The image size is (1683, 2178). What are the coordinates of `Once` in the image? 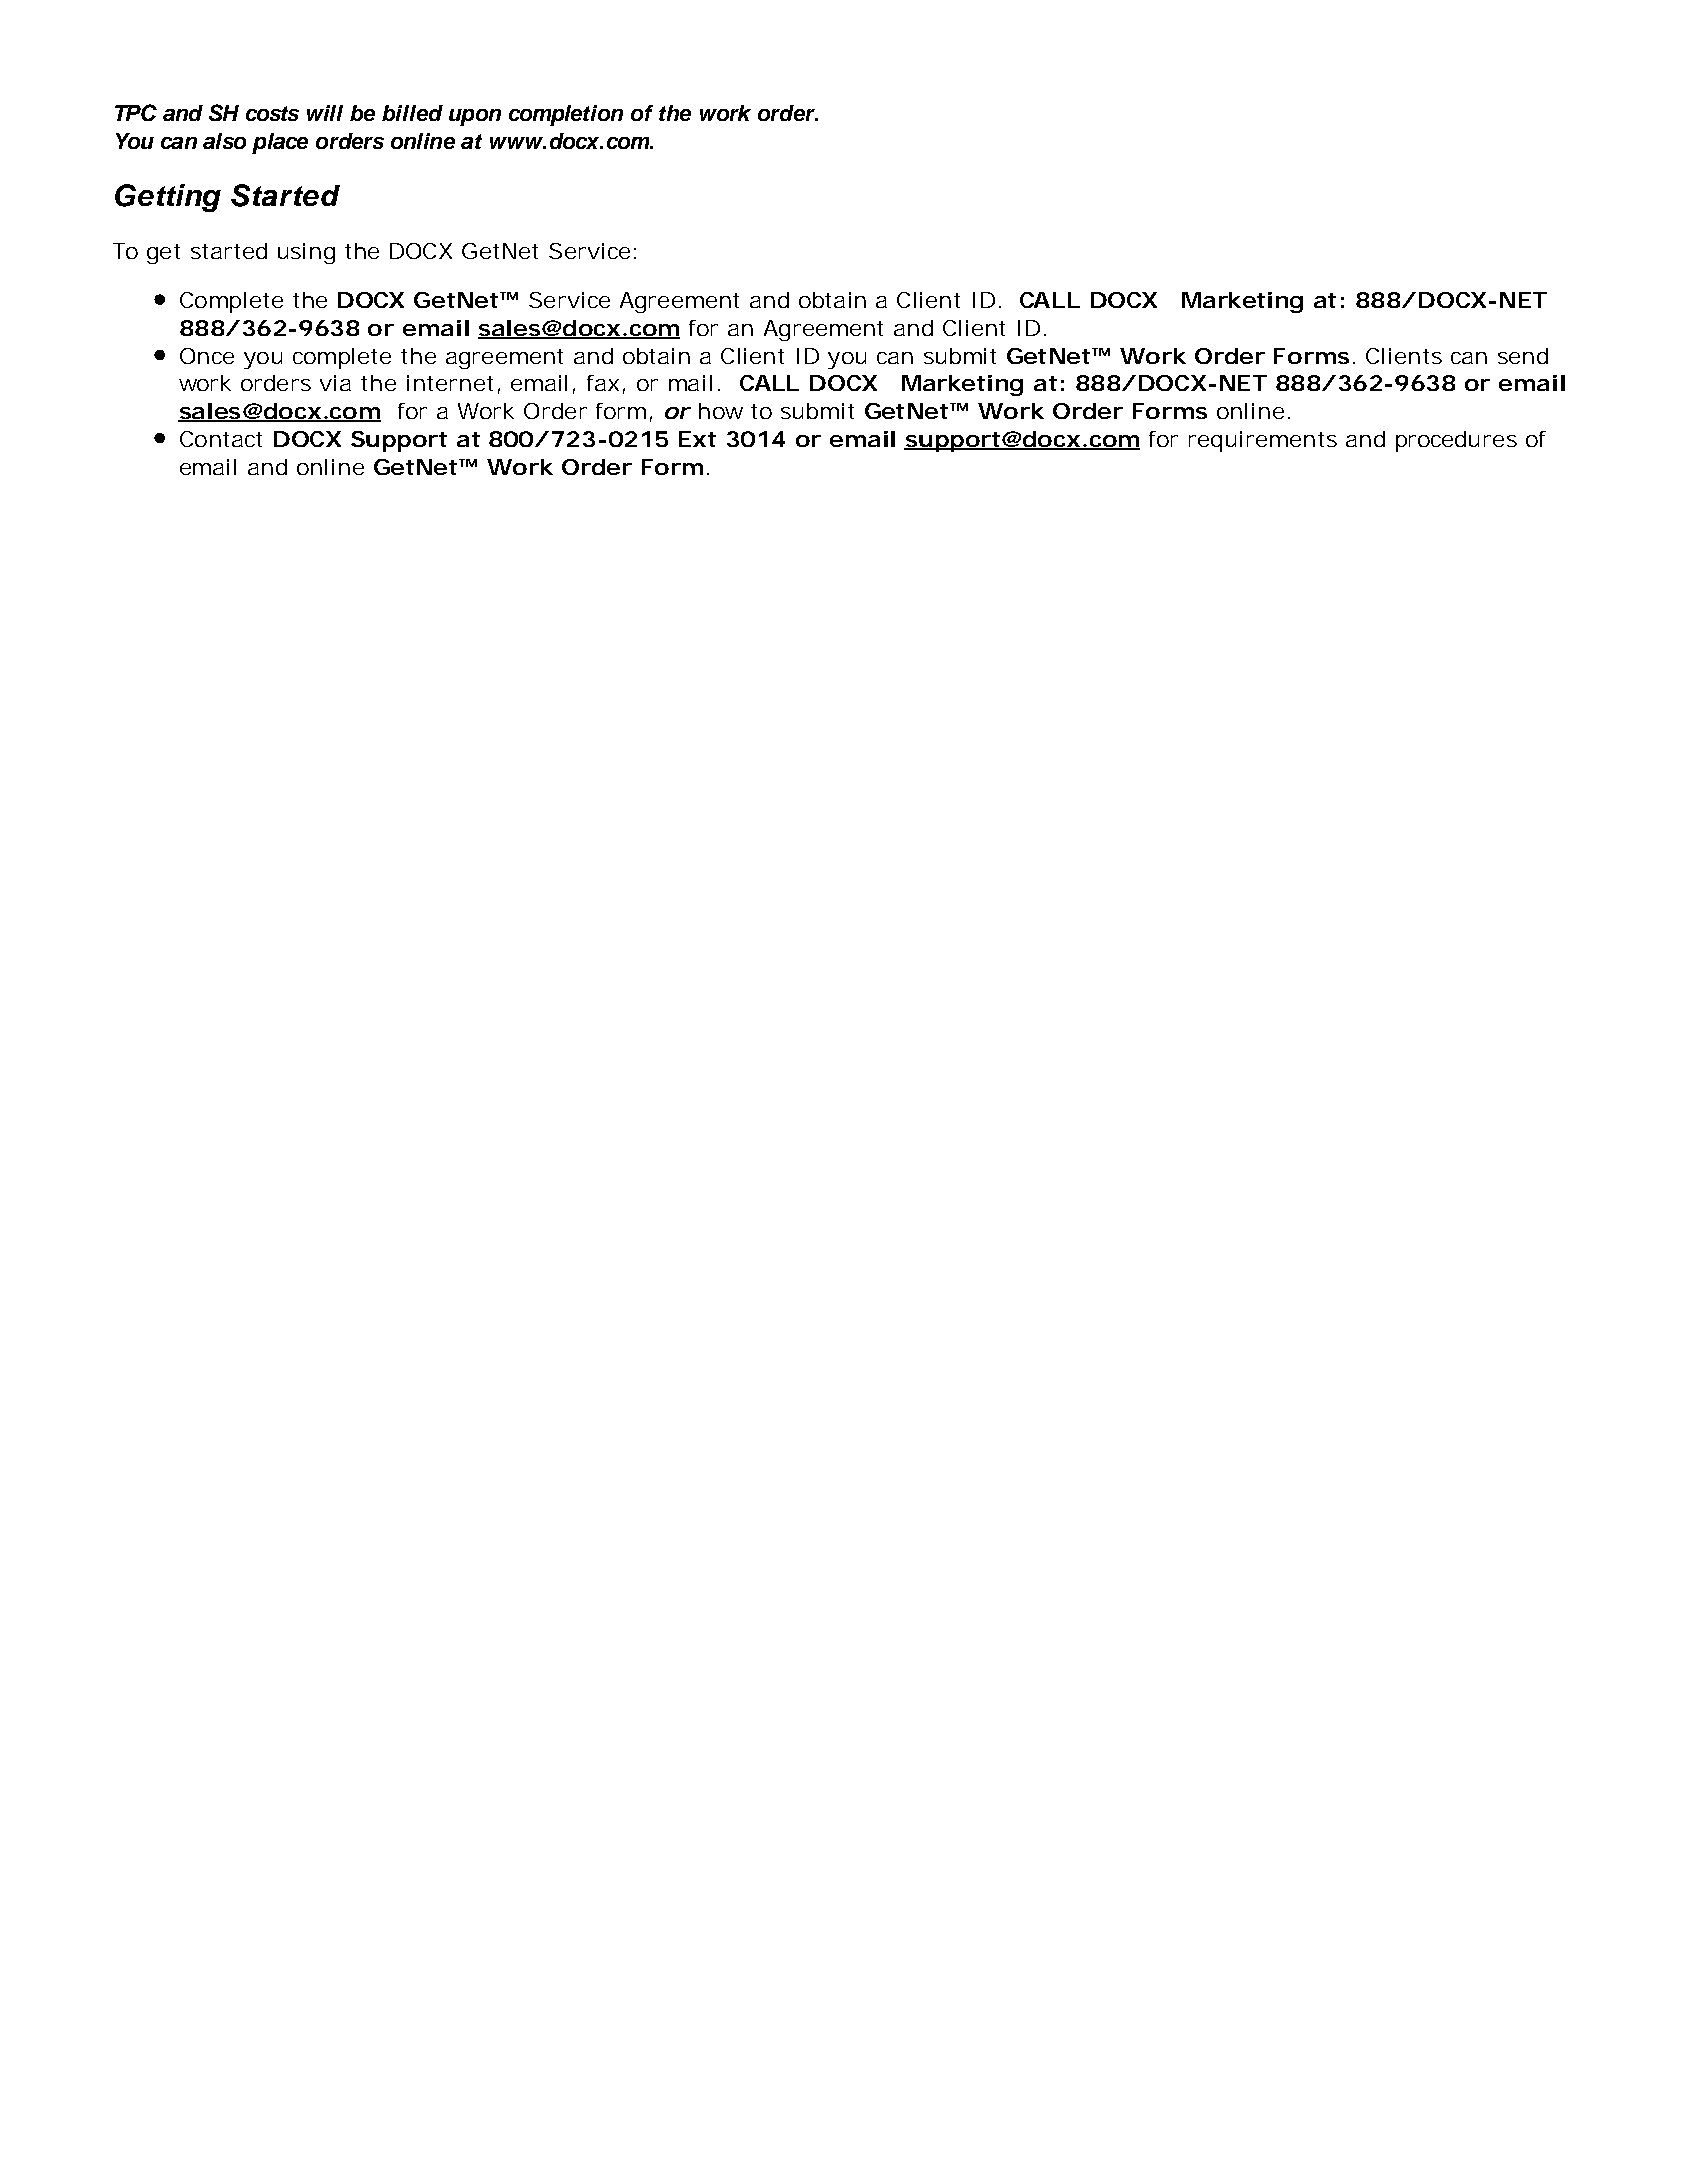 It's located at (207, 356).
